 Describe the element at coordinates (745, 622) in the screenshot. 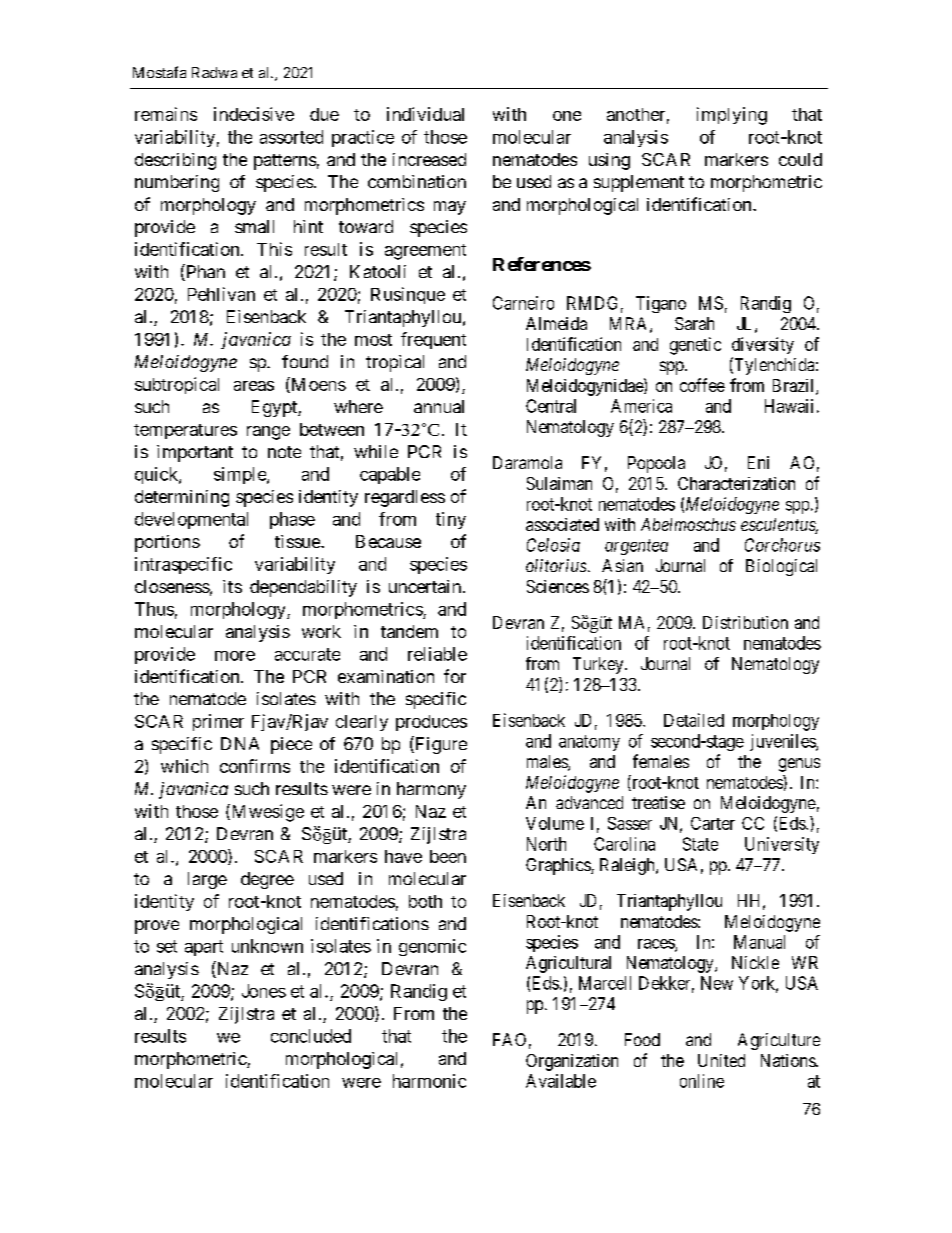

I see `Distribution` at that location.
